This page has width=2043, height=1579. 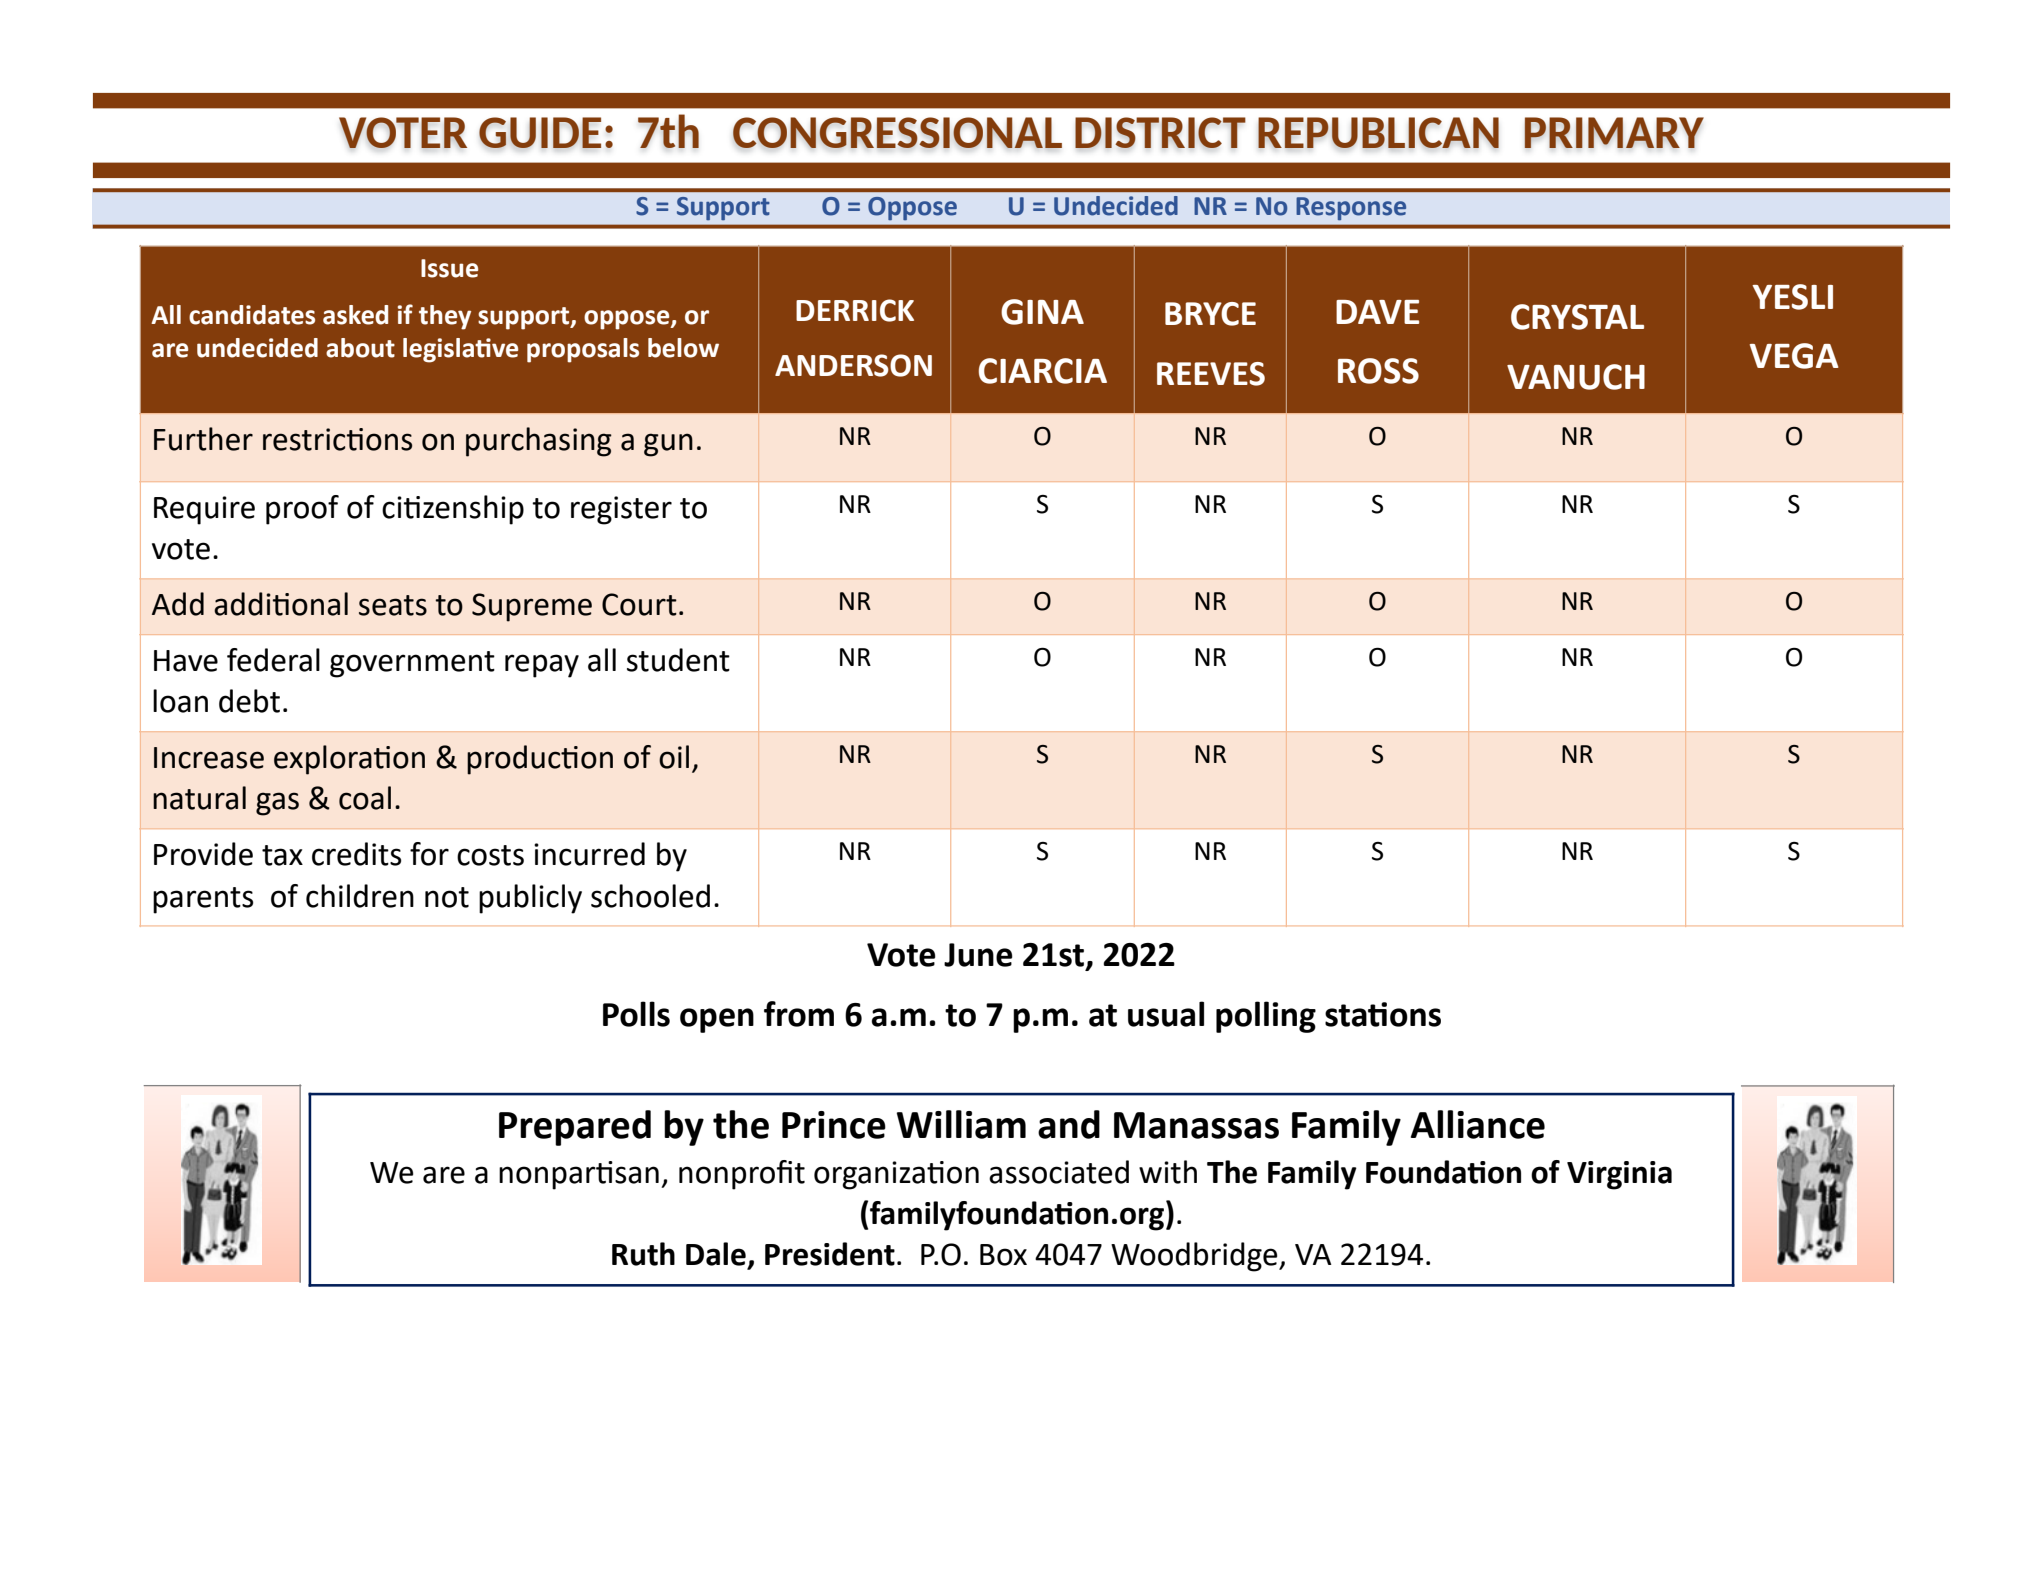 What do you see at coordinates (302, 510) in the page?
I see `proof` at bounding box center [302, 510].
